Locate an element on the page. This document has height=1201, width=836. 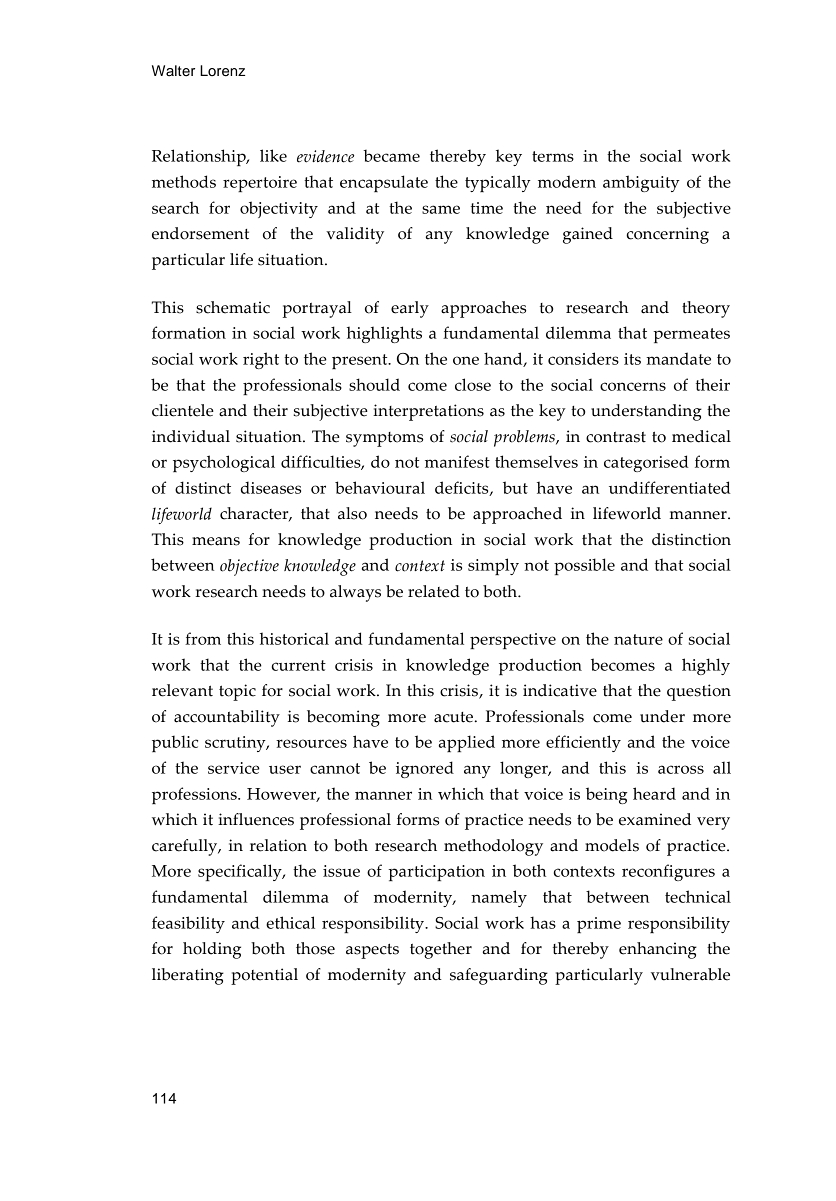
holding is located at coordinates (212, 950).
